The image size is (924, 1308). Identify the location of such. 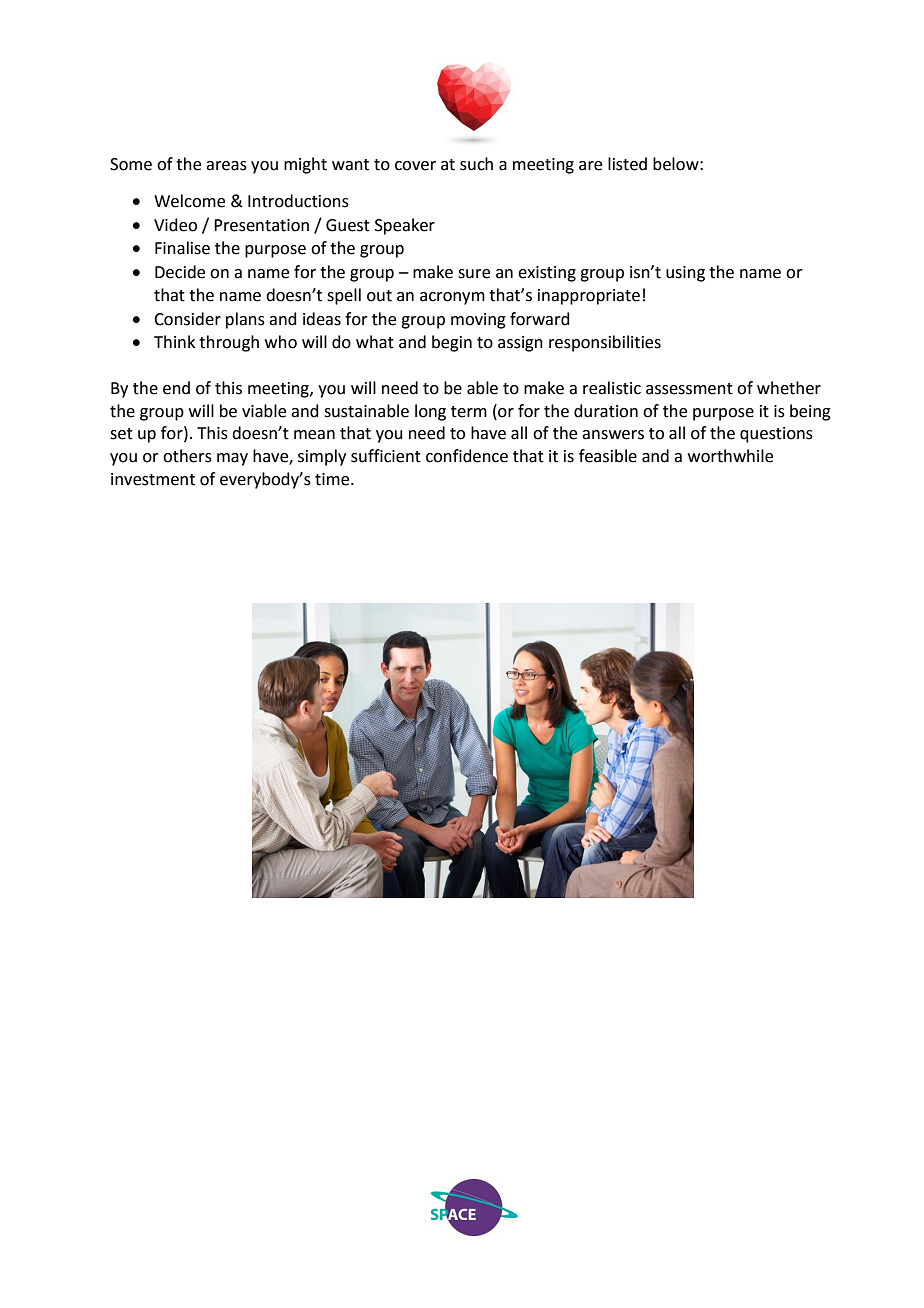
(476, 164).
